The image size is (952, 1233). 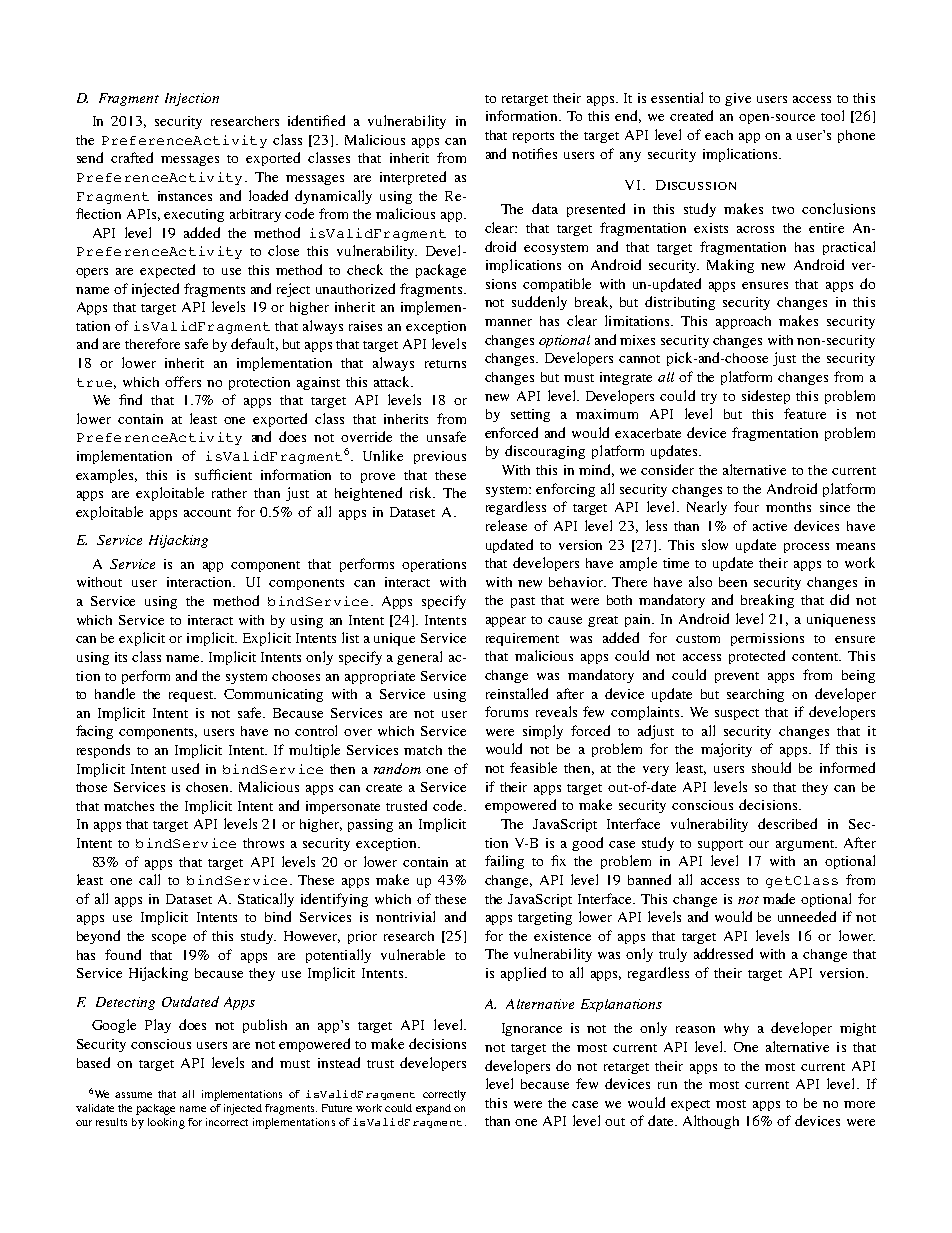 What do you see at coordinates (771, 767) in the page?
I see `should` at bounding box center [771, 767].
